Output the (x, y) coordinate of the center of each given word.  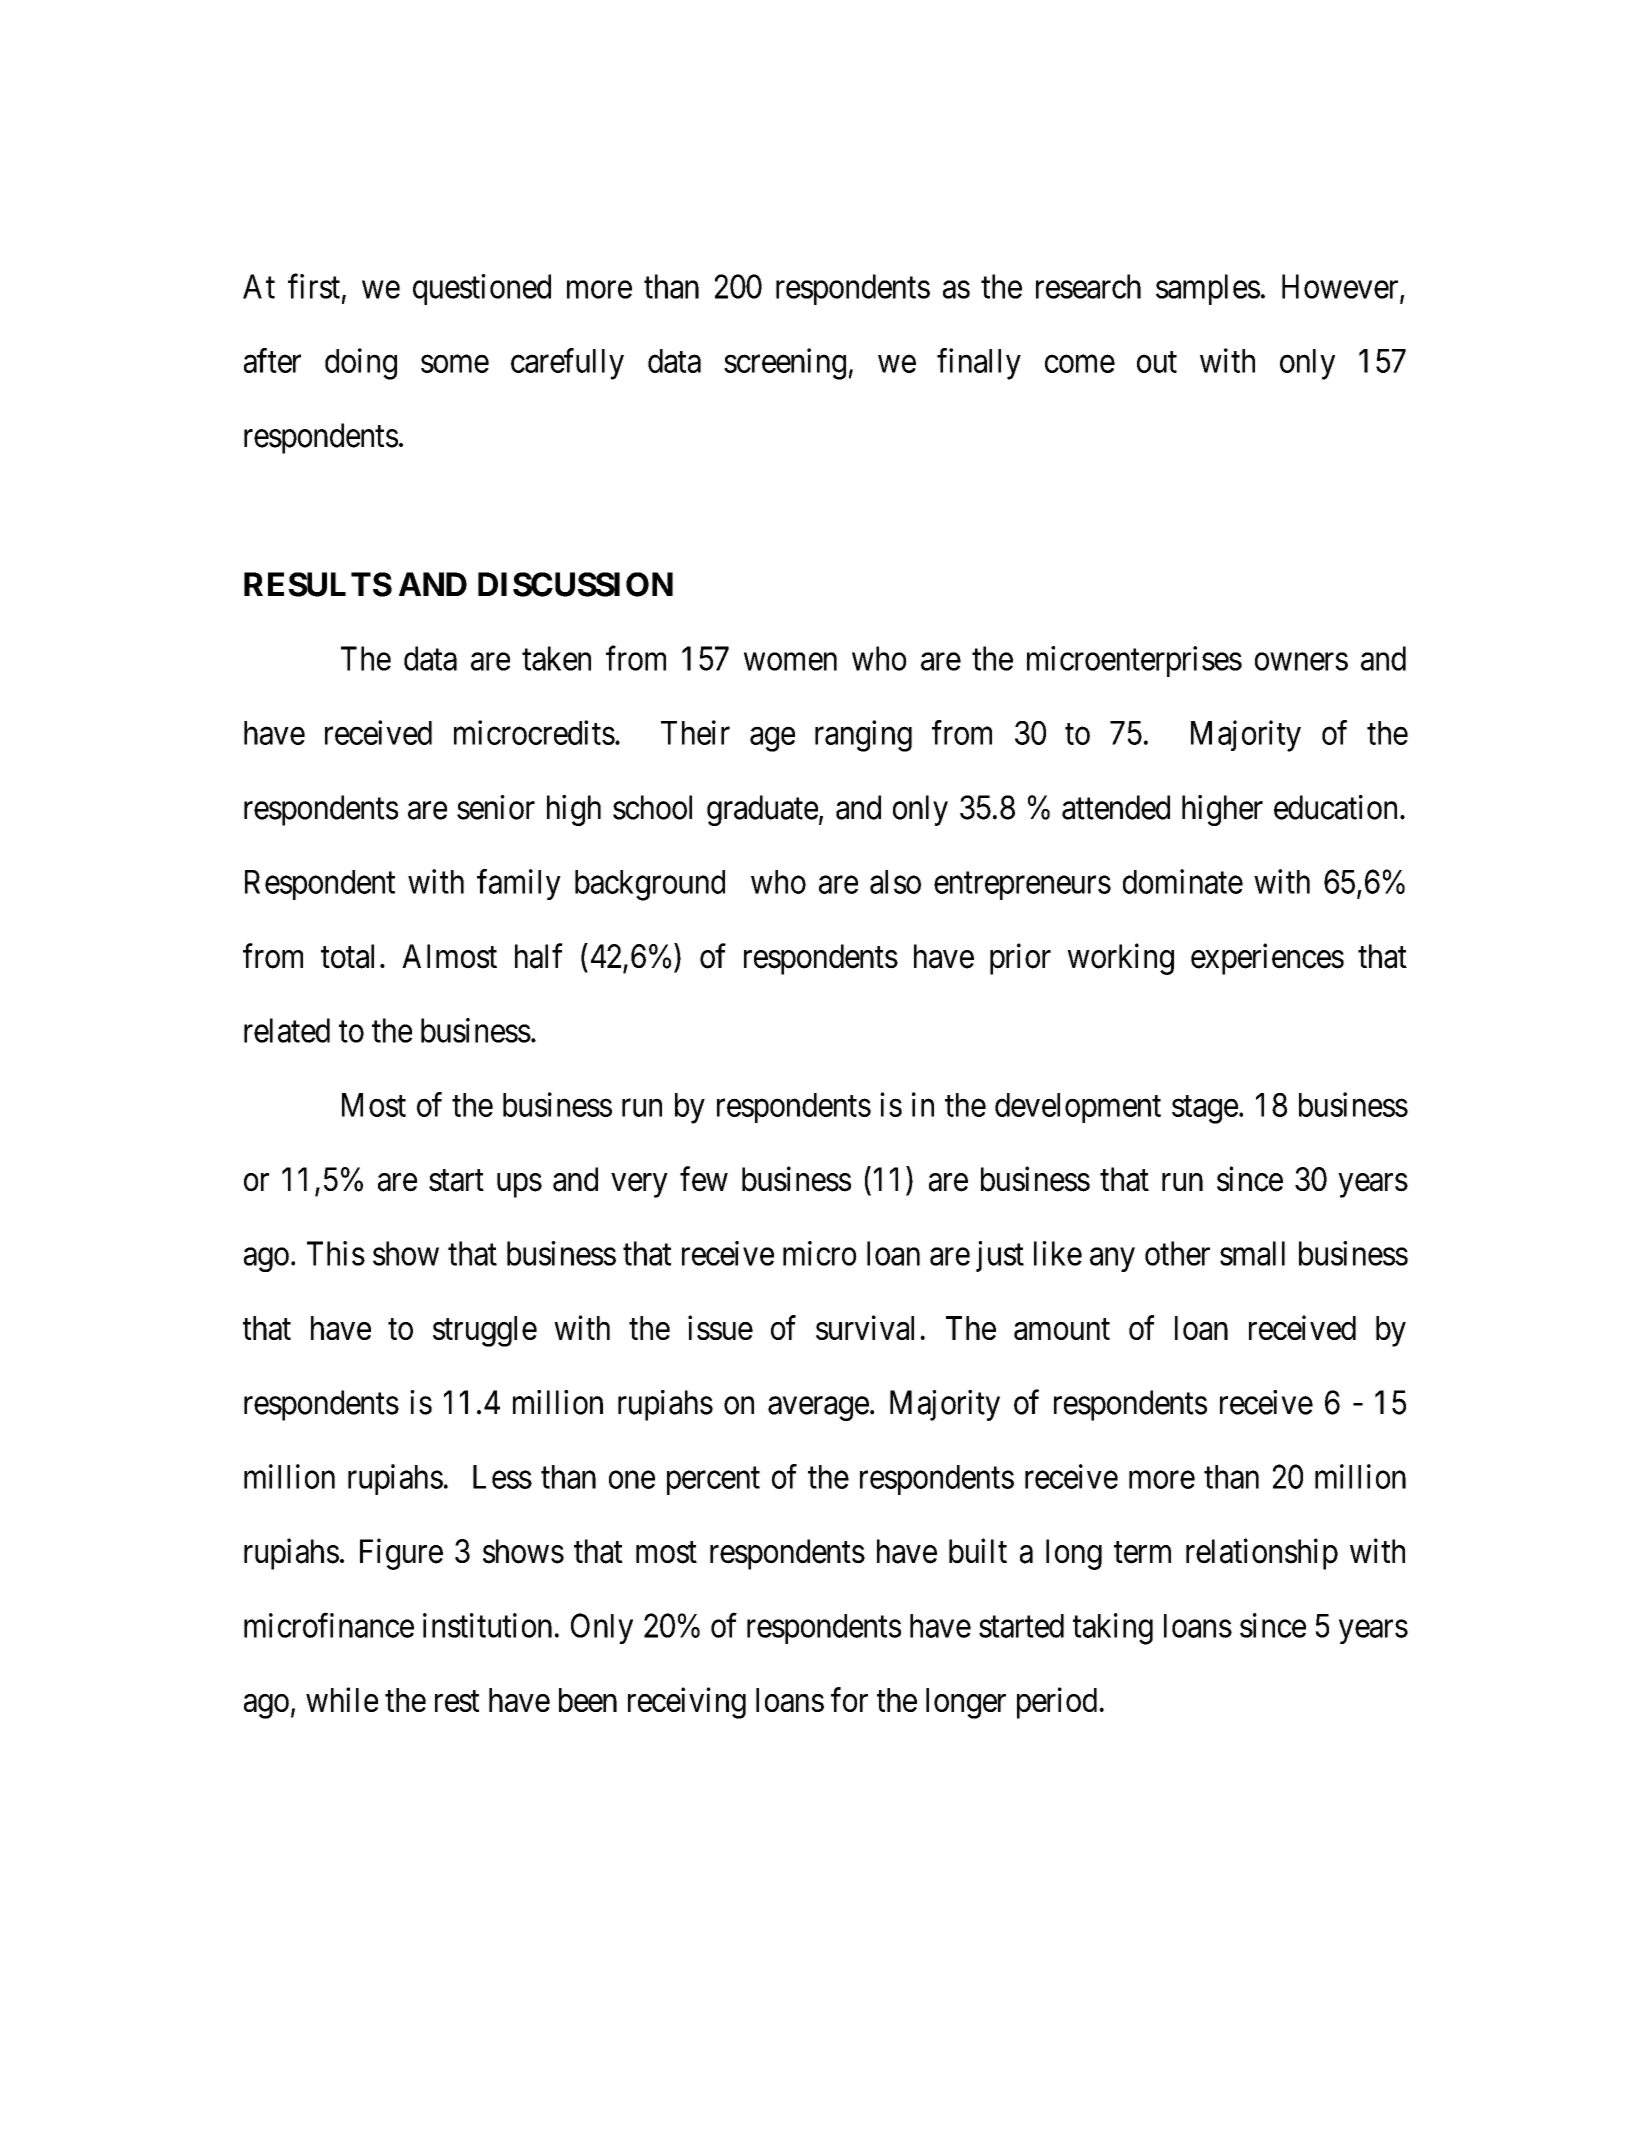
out (1157, 362)
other (1177, 1253)
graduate (762, 810)
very (639, 1186)
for (849, 1699)
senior (496, 807)
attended (1116, 807)
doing (361, 364)
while (342, 1699)
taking (1113, 1629)
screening (785, 364)
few (704, 1179)
